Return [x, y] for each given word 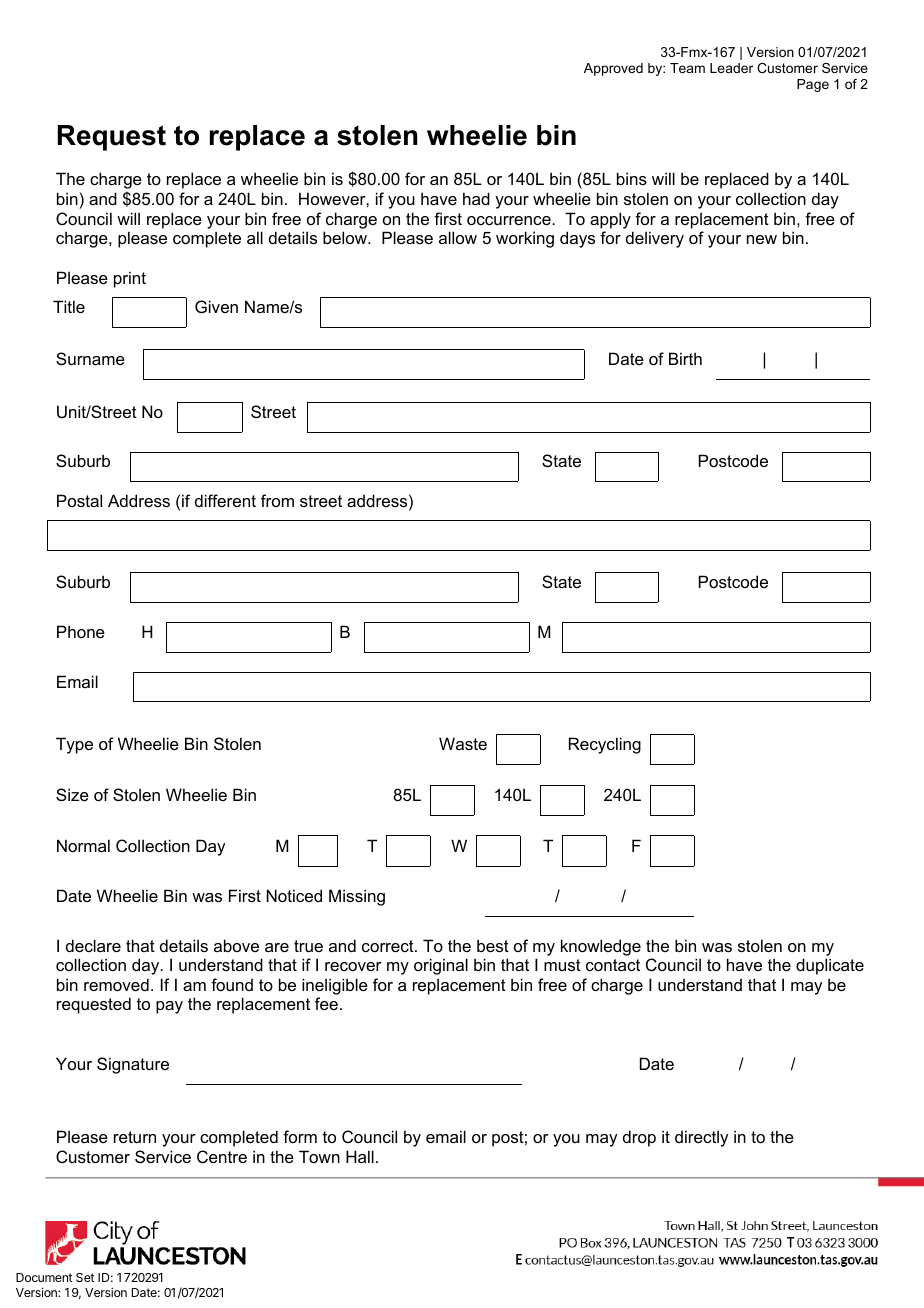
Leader [731, 68]
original [441, 966]
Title [69, 306]
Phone [81, 631]
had [476, 198]
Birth [685, 358]
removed [116, 984]
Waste [463, 743]
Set [85, 1277]
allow [458, 237]
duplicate [830, 966]
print [130, 279]
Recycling [605, 745]
